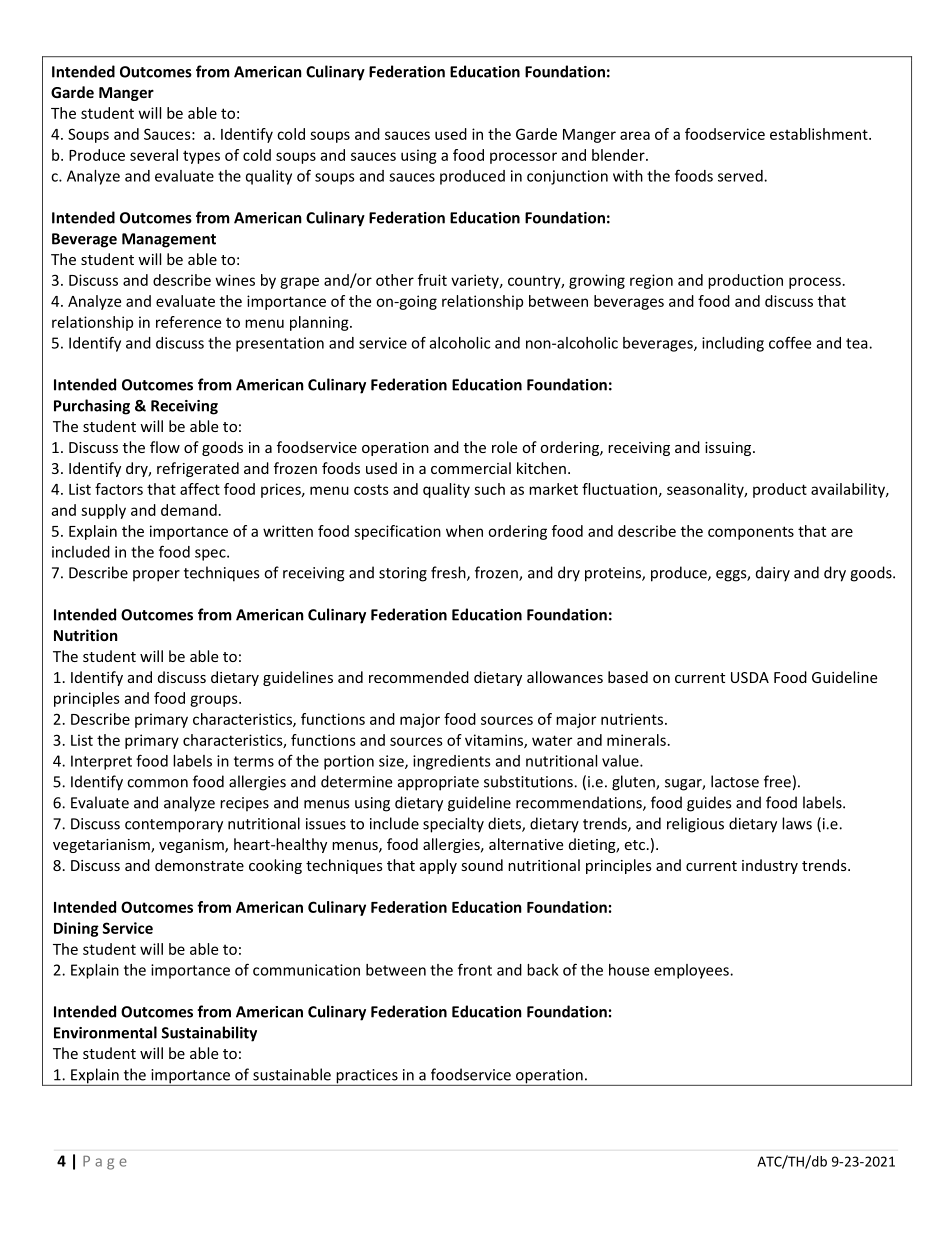  Describe the element at coordinates (567, 177) in the image. I see `conjunction` at that location.
